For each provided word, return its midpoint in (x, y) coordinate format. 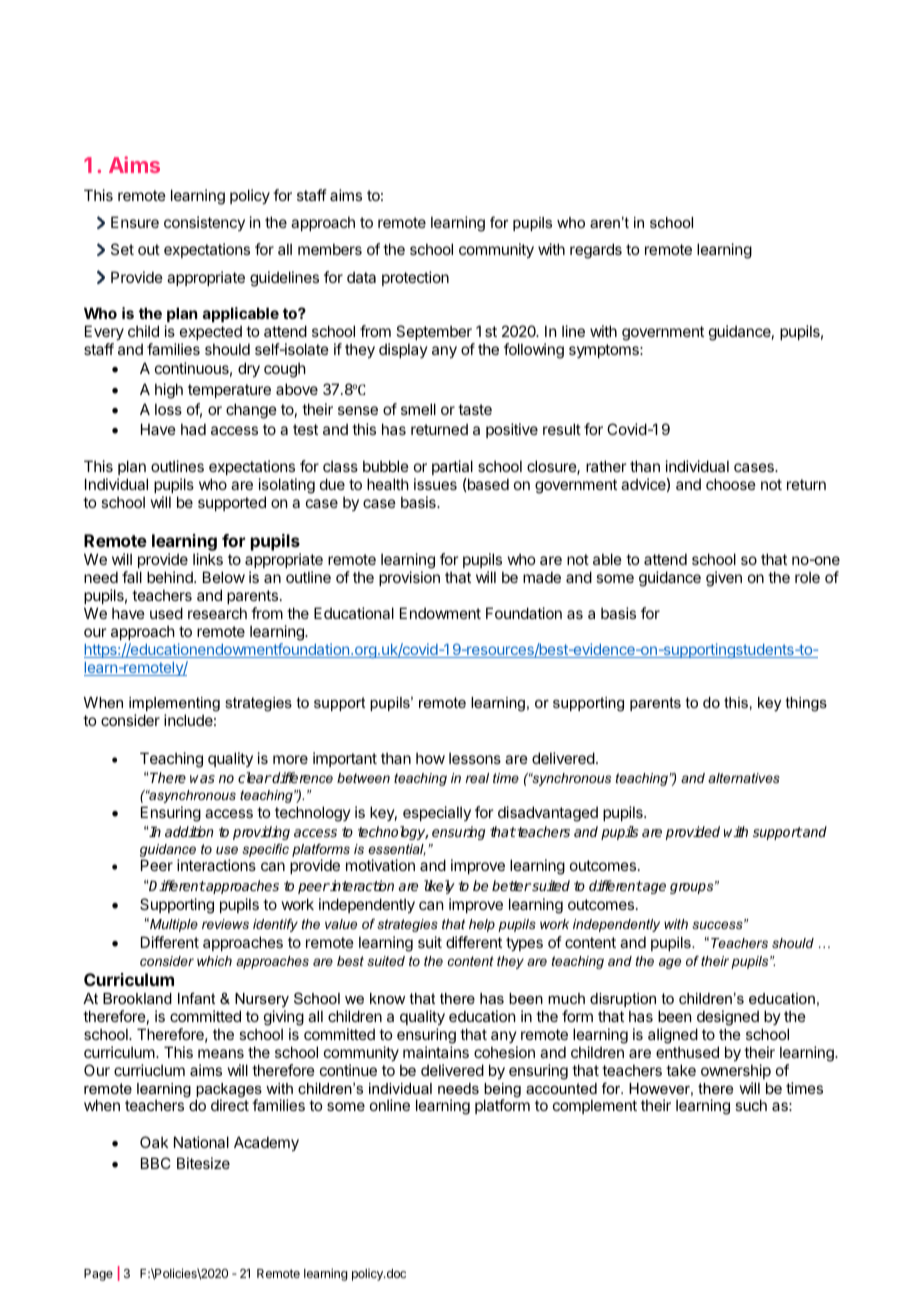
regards (596, 251)
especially (437, 813)
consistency (204, 223)
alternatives (744, 778)
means (221, 1053)
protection (415, 278)
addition (189, 831)
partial (452, 467)
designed (728, 1018)
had (193, 429)
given (724, 579)
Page (98, 1275)
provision (409, 578)
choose (731, 484)
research (217, 613)
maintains (436, 1052)
